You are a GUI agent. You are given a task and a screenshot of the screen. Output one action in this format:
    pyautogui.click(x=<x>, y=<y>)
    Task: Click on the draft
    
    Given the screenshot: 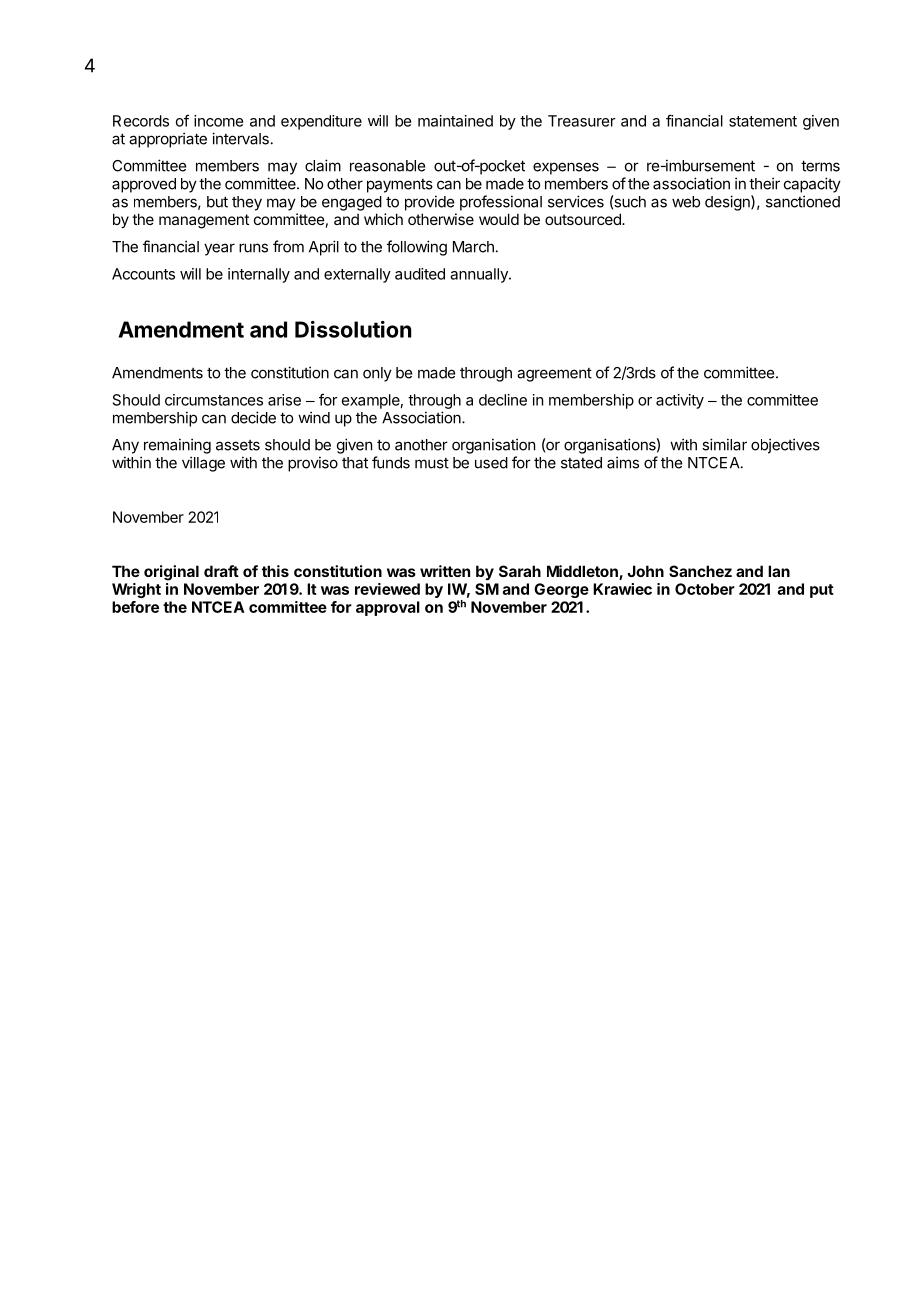 What is the action you would take?
    pyautogui.click(x=221, y=571)
